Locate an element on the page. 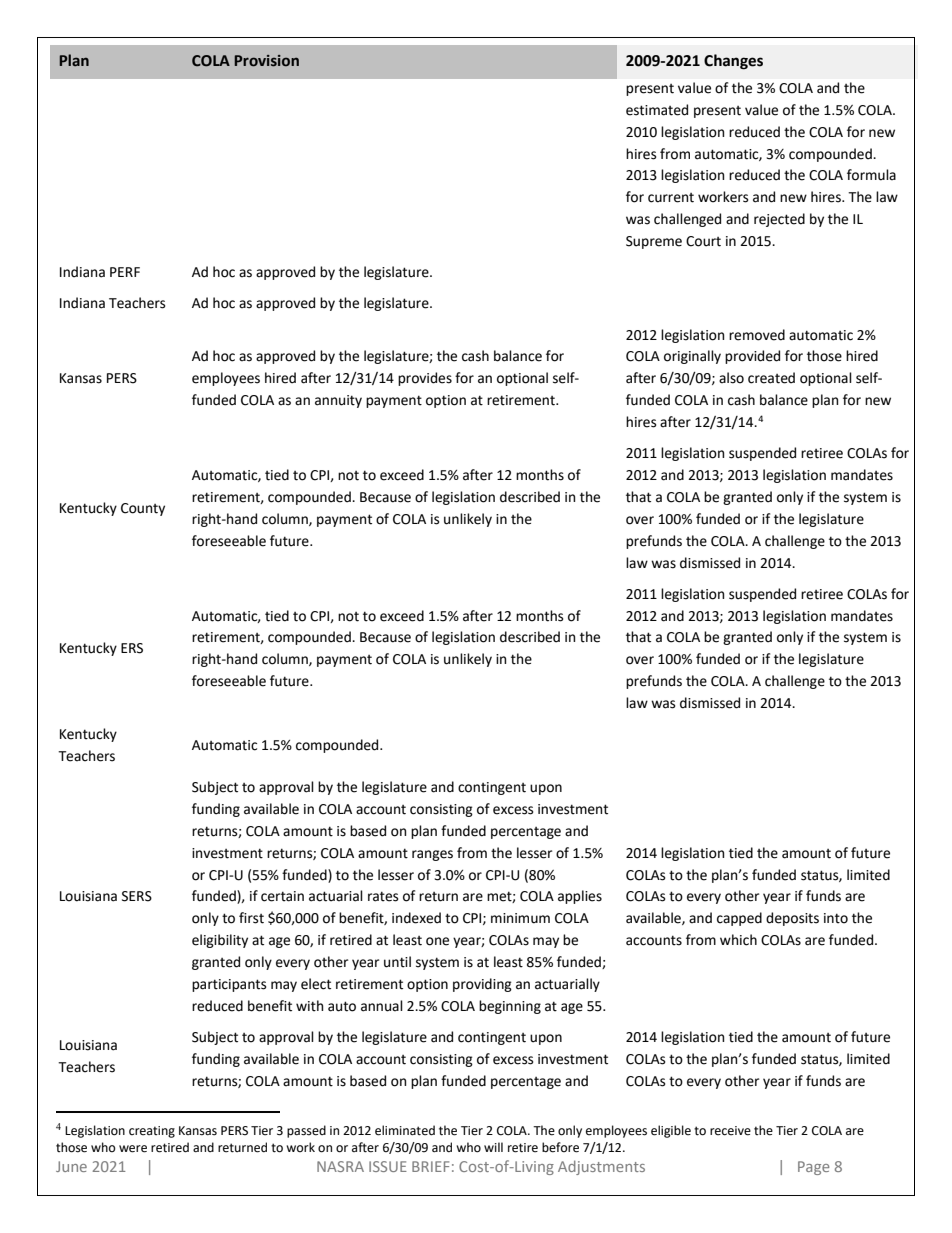 This image has width=952, height=1233. Changes is located at coordinates (733, 62).
